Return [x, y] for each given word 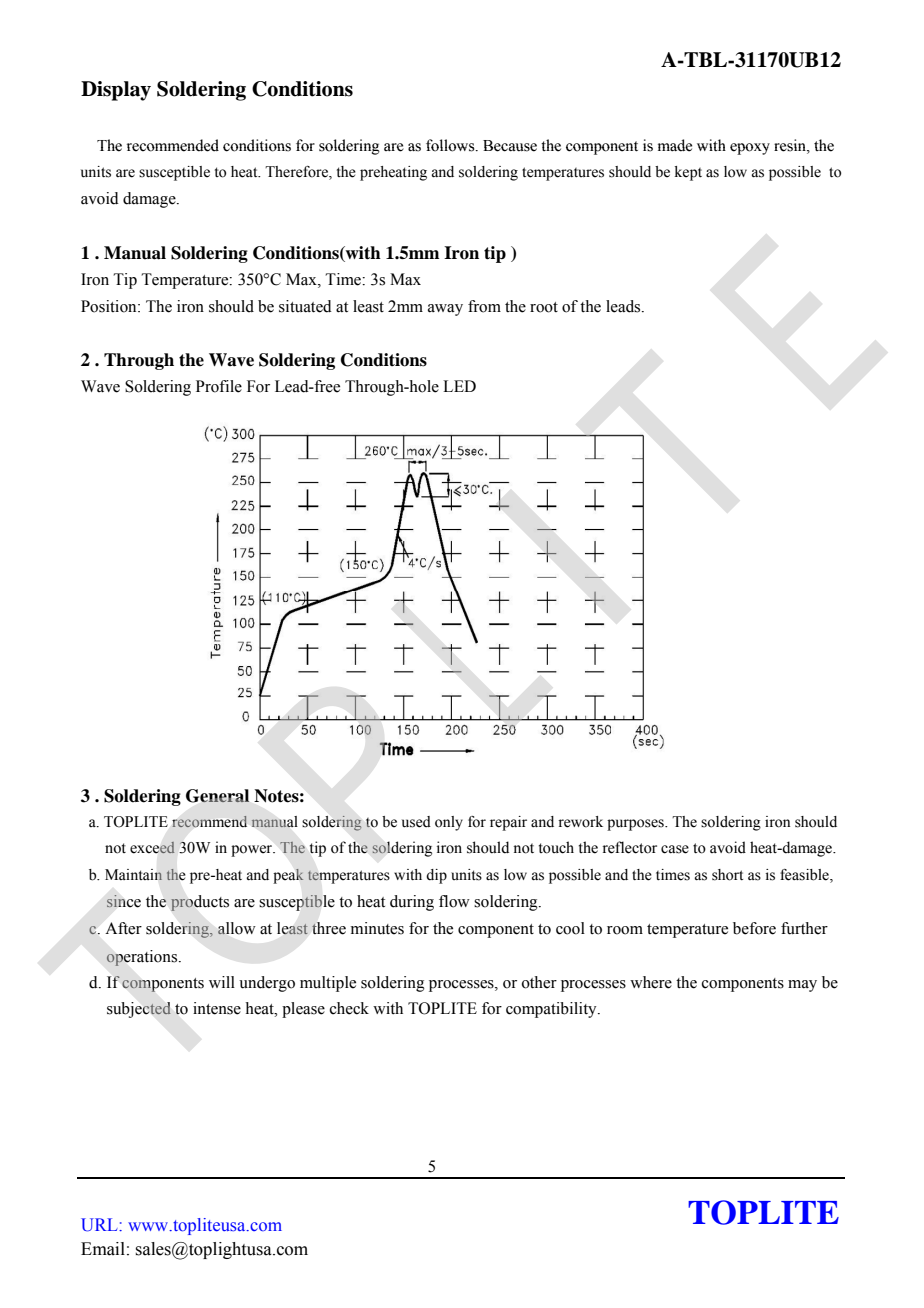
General [217, 796]
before [754, 928]
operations [143, 958]
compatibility [552, 1010]
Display [116, 91]
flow [454, 901]
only [449, 823]
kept [688, 173]
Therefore [297, 173]
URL [100, 1225]
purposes [636, 825]
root [544, 307]
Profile [219, 386]
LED [459, 386]
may [802, 986]
